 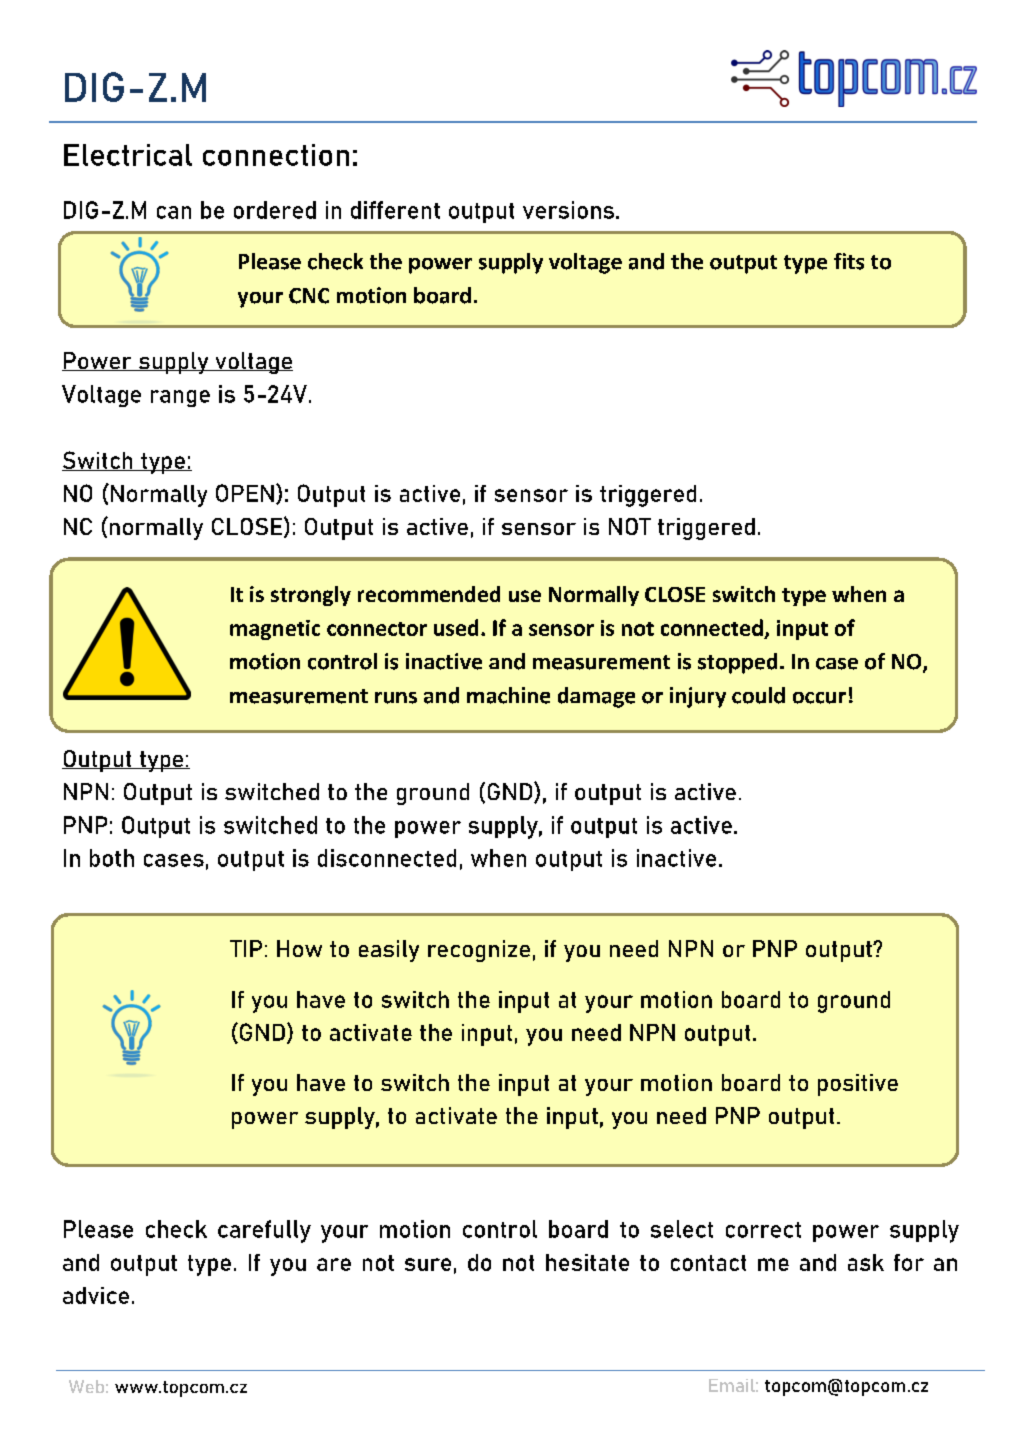 What do you see at coordinates (180, 398) in the screenshot?
I see `range` at bounding box center [180, 398].
